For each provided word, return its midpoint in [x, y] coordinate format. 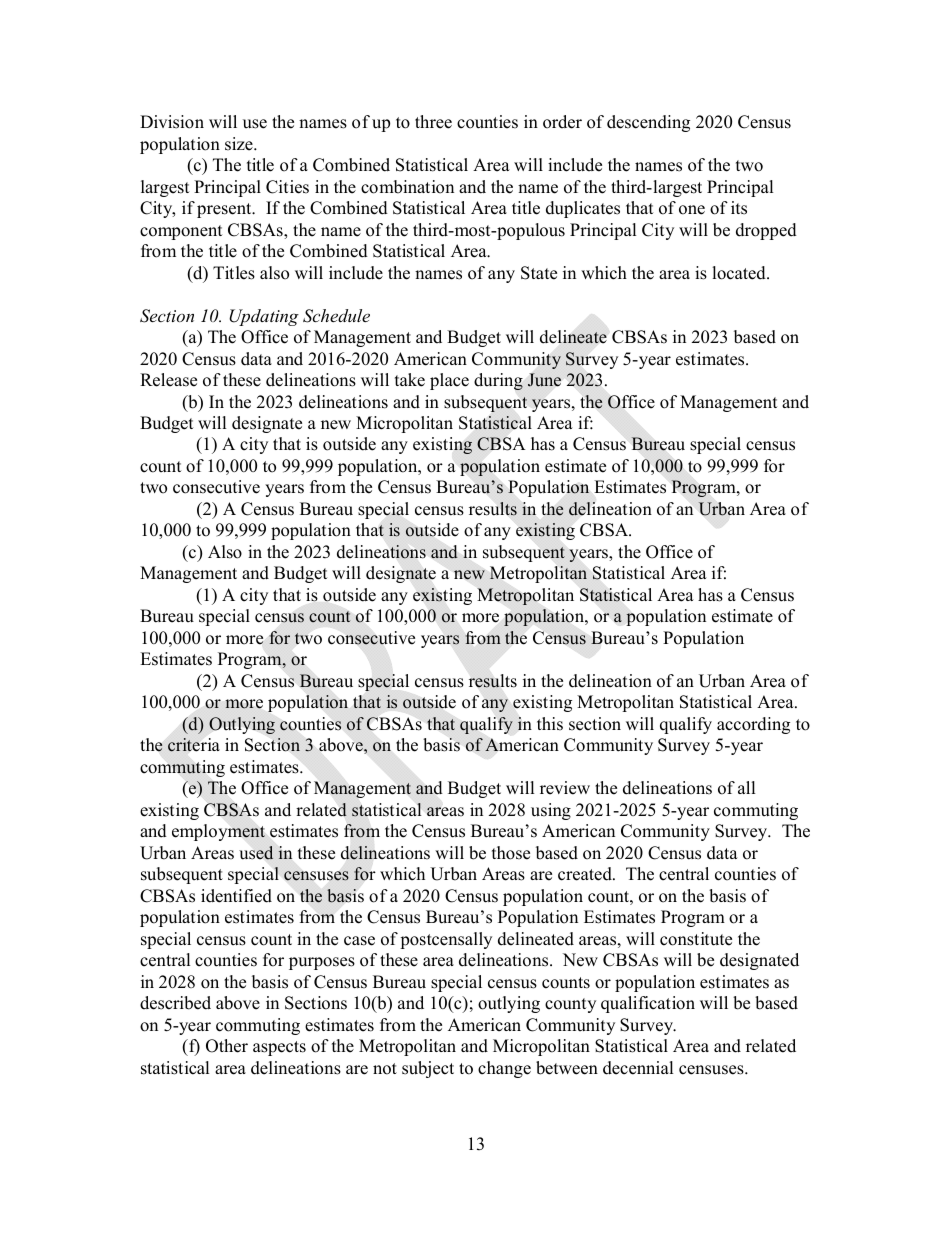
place [449, 381]
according [753, 725]
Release [168, 380]
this [550, 724]
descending [648, 123]
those [511, 853]
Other [227, 1046]
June [544, 380]
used [256, 853]
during [498, 381]
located [740, 273]
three [433, 122]
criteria [193, 745]
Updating [264, 317]
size [240, 144]
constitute [696, 939]
